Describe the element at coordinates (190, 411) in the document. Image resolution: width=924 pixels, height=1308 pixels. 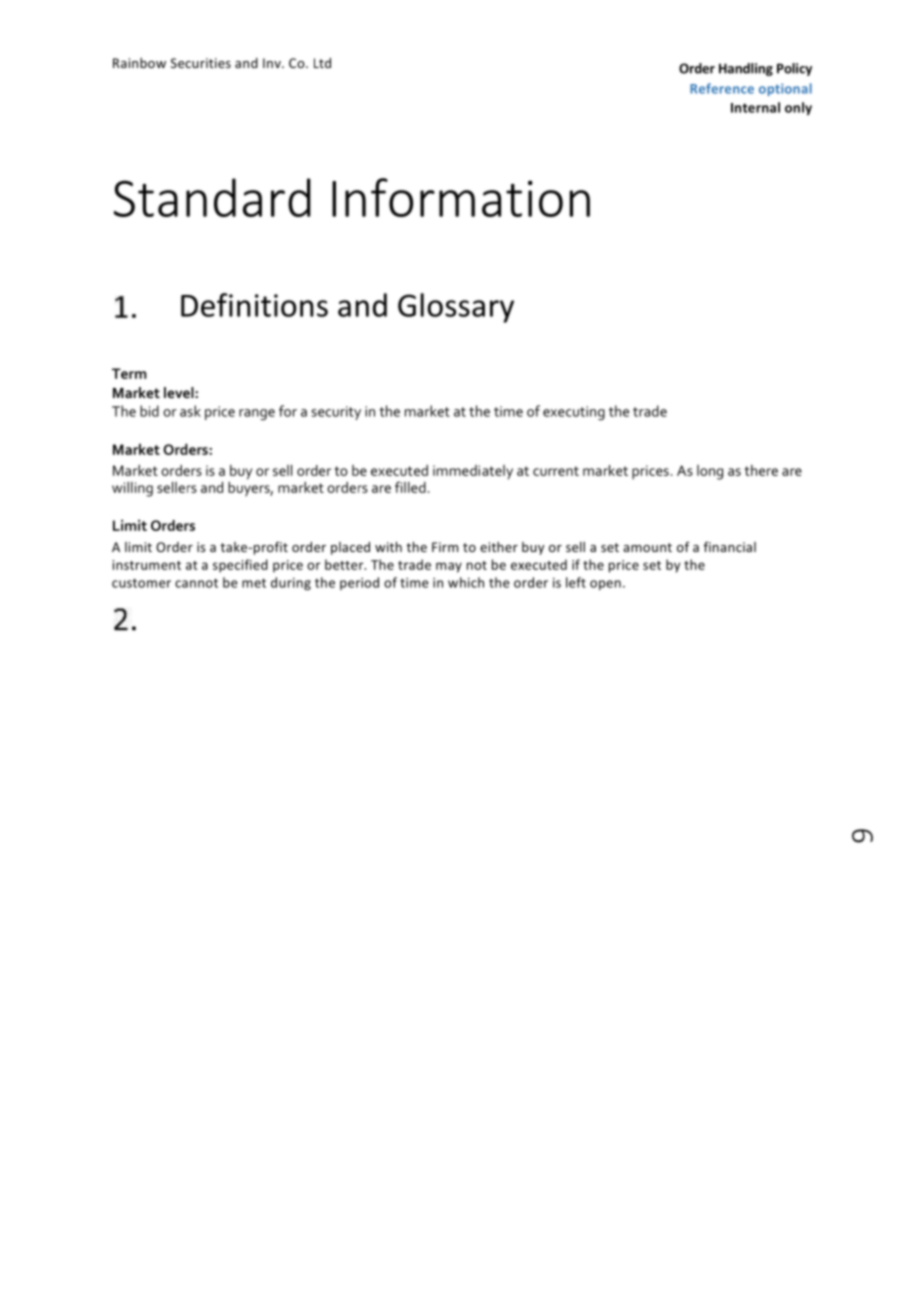
I see `ask` at that location.
